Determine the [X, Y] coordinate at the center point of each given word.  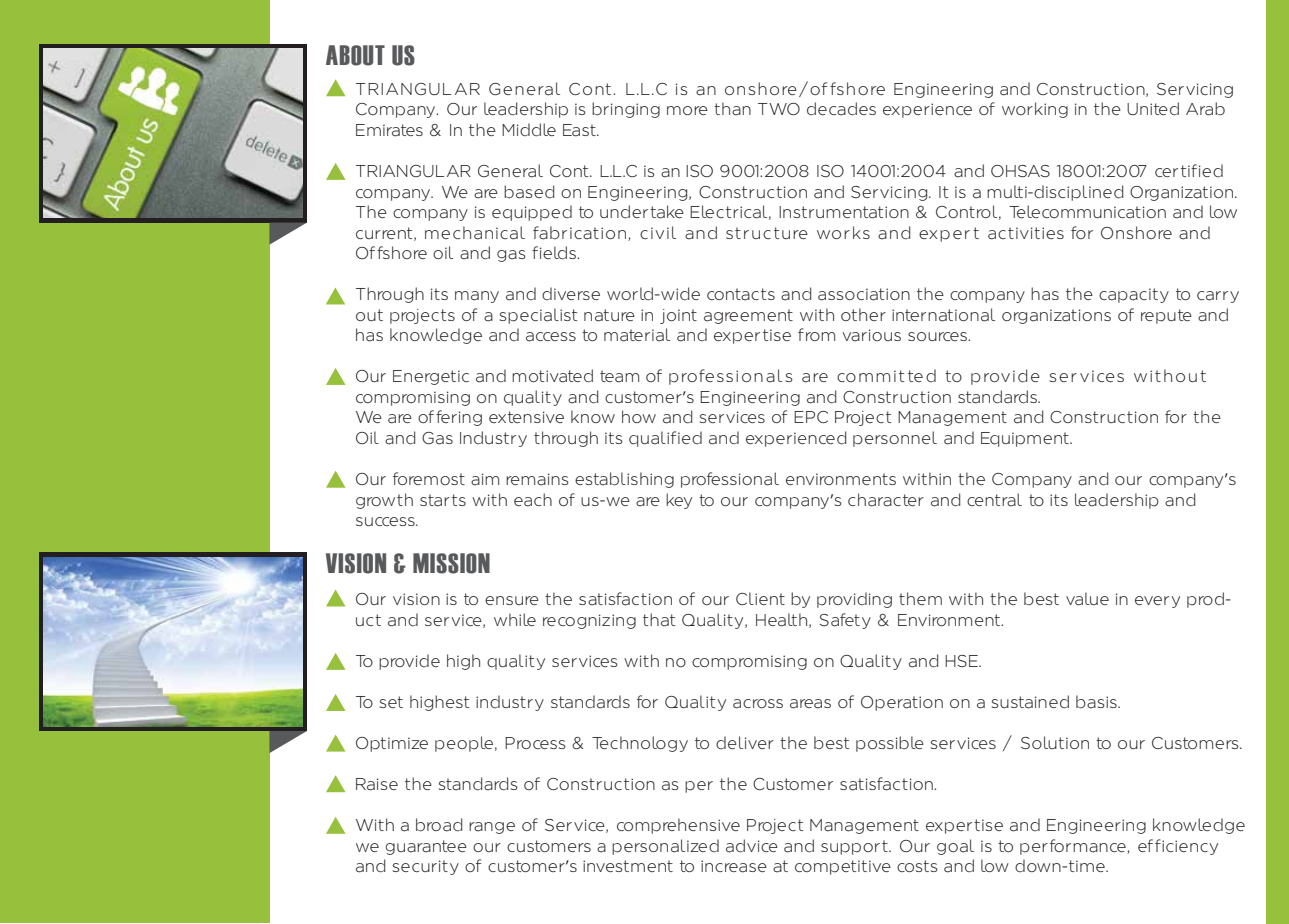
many [477, 297]
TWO [779, 109]
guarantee [426, 847]
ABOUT [355, 55]
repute [1166, 316]
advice [752, 846]
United [1153, 109]
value [1087, 599]
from [816, 334]
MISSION [451, 563]
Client [760, 598]
